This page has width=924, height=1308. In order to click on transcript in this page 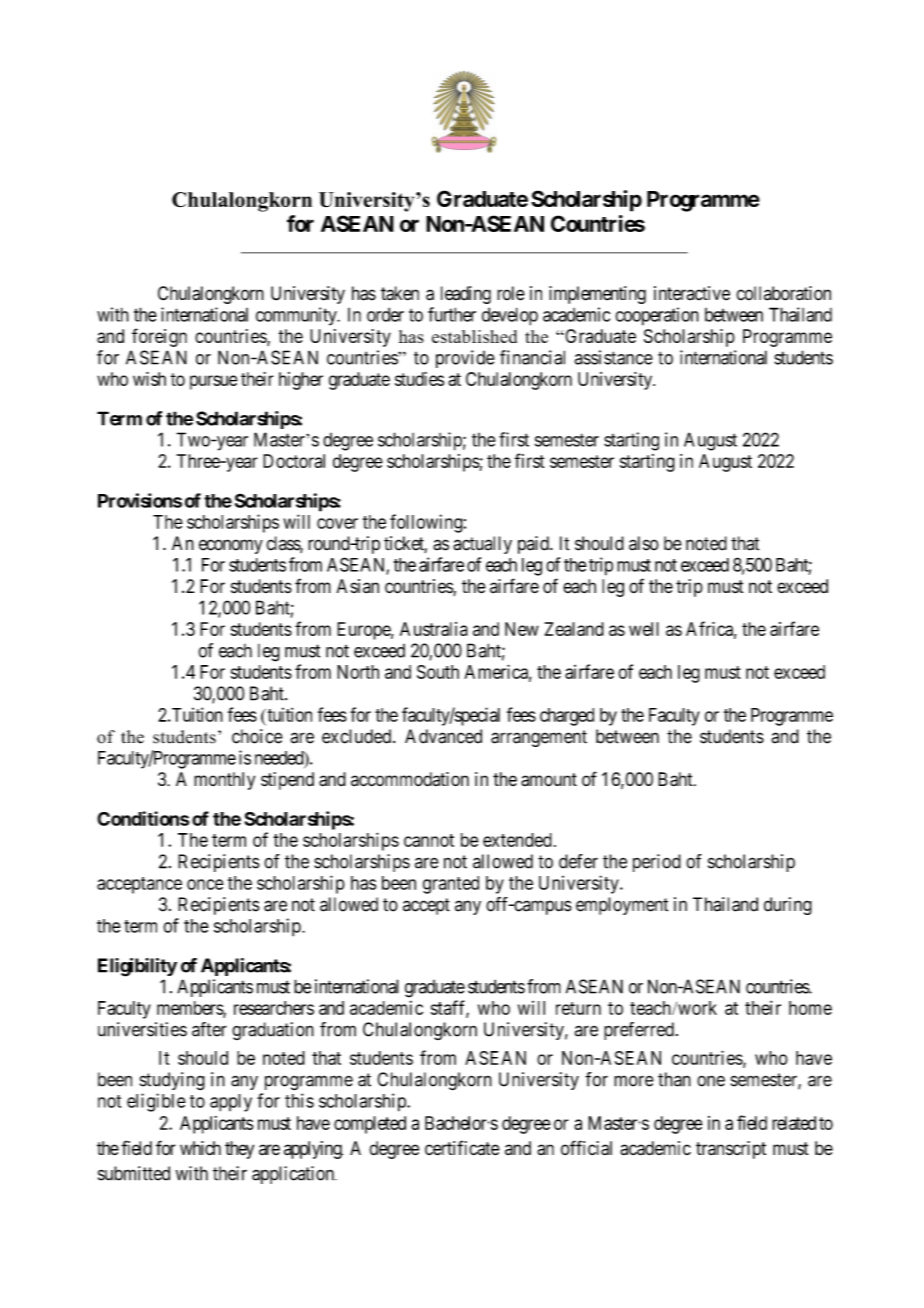, I will do `click(731, 1150)`.
